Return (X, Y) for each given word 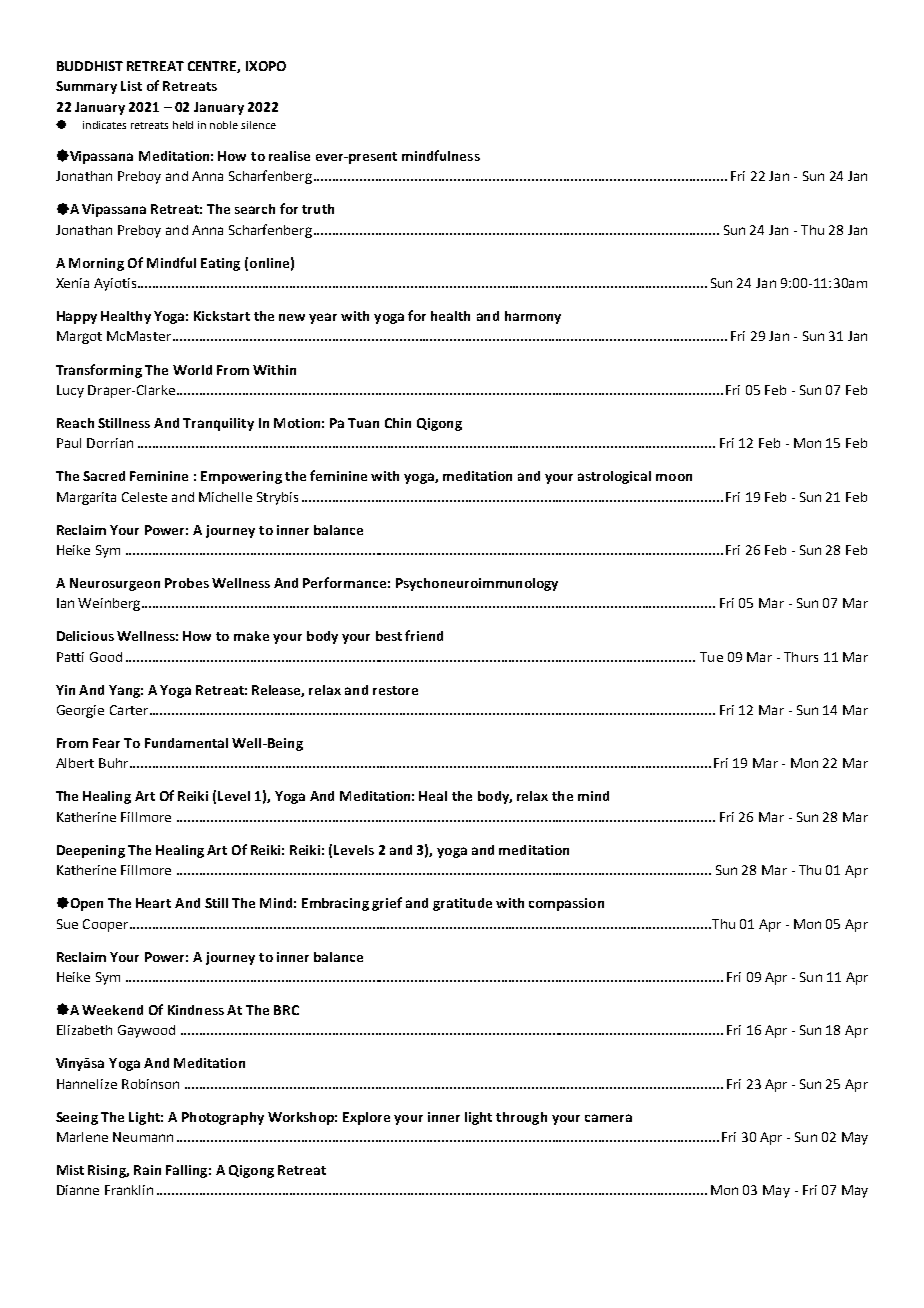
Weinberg (110, 604)
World (192, 370)
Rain (147, 1170)
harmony (533, 317)
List (131, 86)
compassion (566, 904)
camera (608, 1118)
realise (289, 156)
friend (424, 635)
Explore (366, 1118)
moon (674, 477)
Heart (153, 903)
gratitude (462, 904)
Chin (398, 423)
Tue (711, 657)
